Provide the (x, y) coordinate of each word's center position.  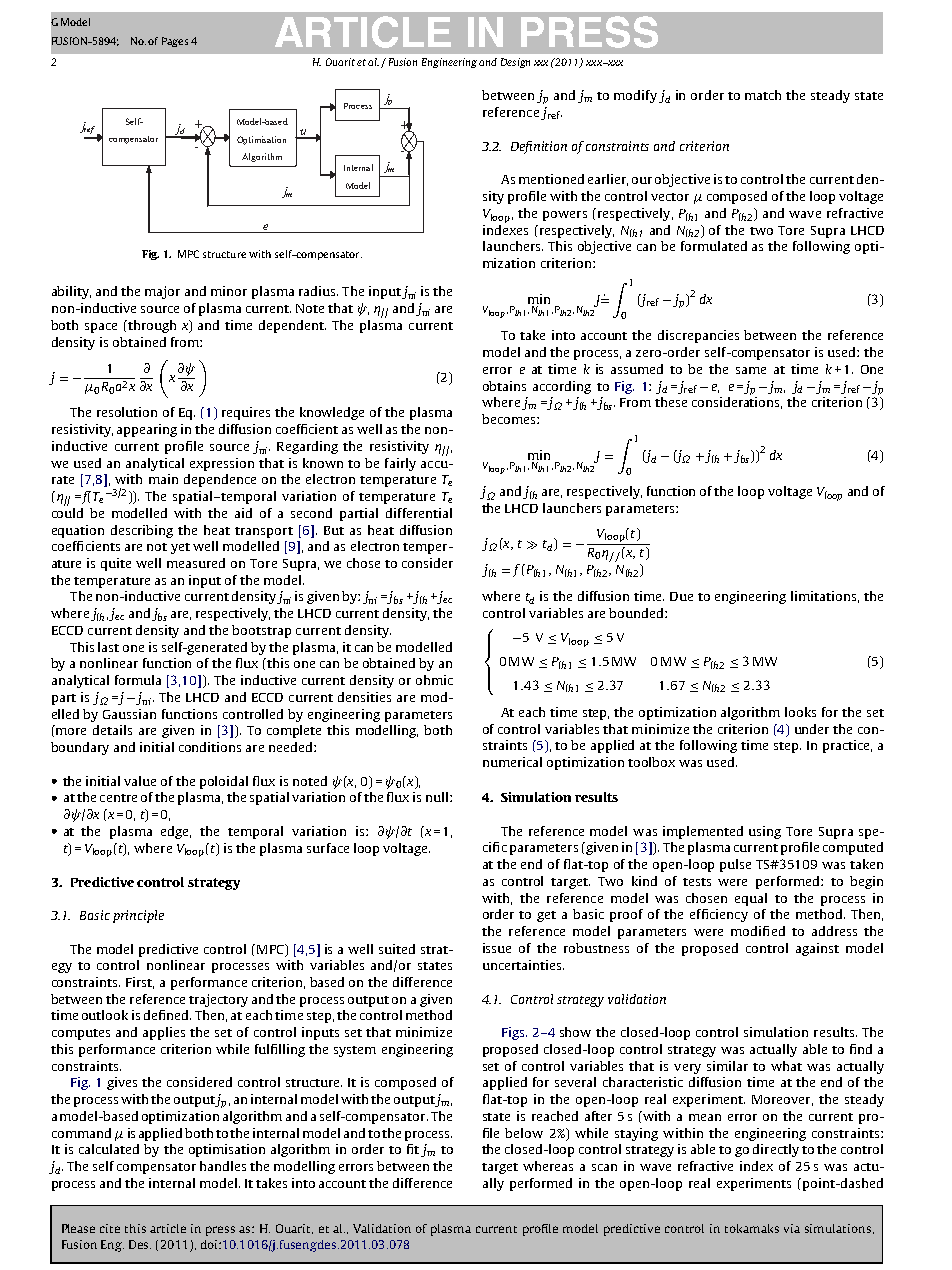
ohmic (434, 680)
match (763, 95)
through (151, 326)
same (751, 370)
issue (497, 948)
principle (138, 916)
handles (223, 1166)
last (108, 647)
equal (751, 899)
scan (604, 1167)
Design (515, 63)
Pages (175, 42)
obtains (504, 386)
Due (681, 596)
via (792, 1228)
